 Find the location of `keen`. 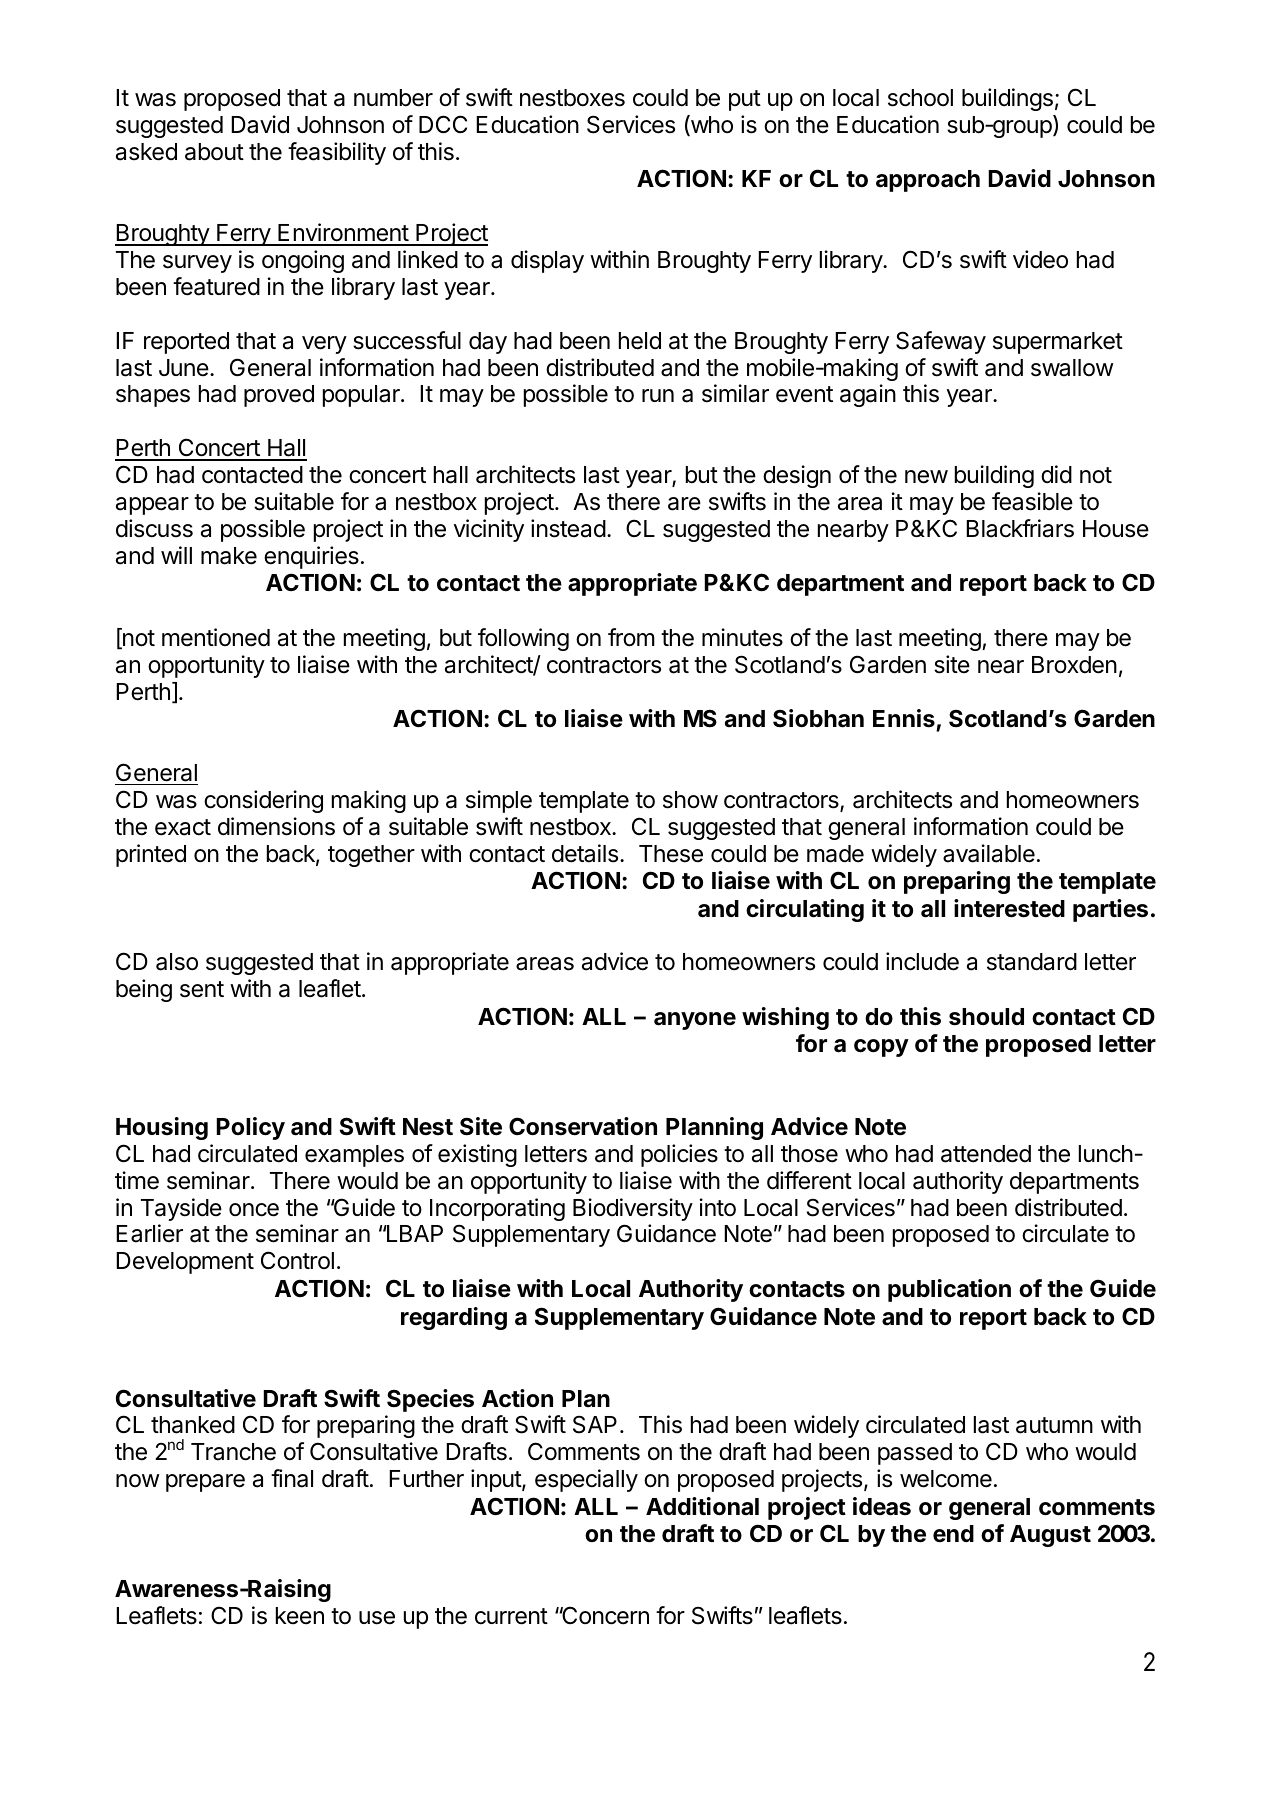

keen is located at coordinates (300, 1616).
